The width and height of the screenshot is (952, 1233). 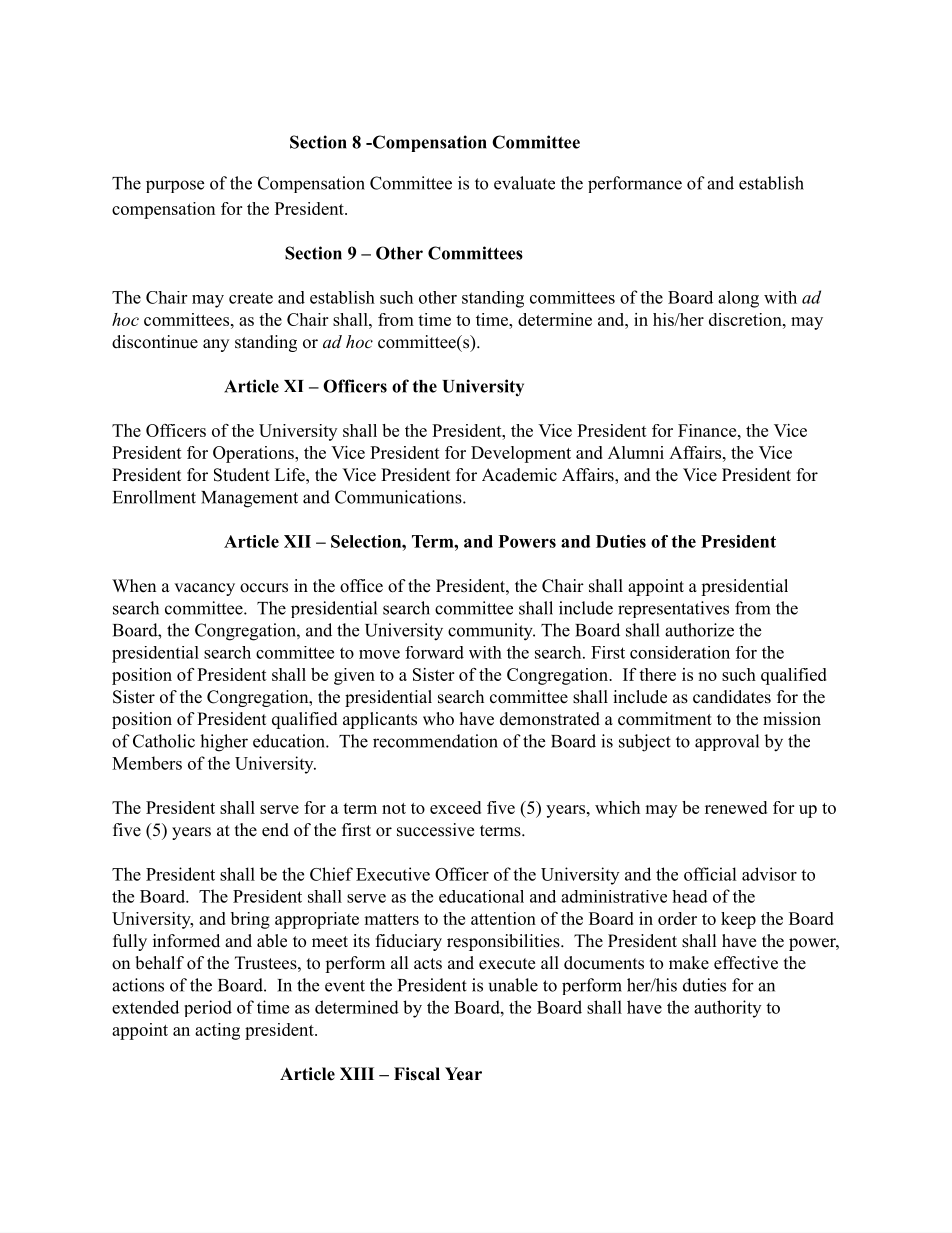 What do you see at coordinates (636, 452) in the screenshot?
I see `Alumni` at bounding box center [636, 452].
